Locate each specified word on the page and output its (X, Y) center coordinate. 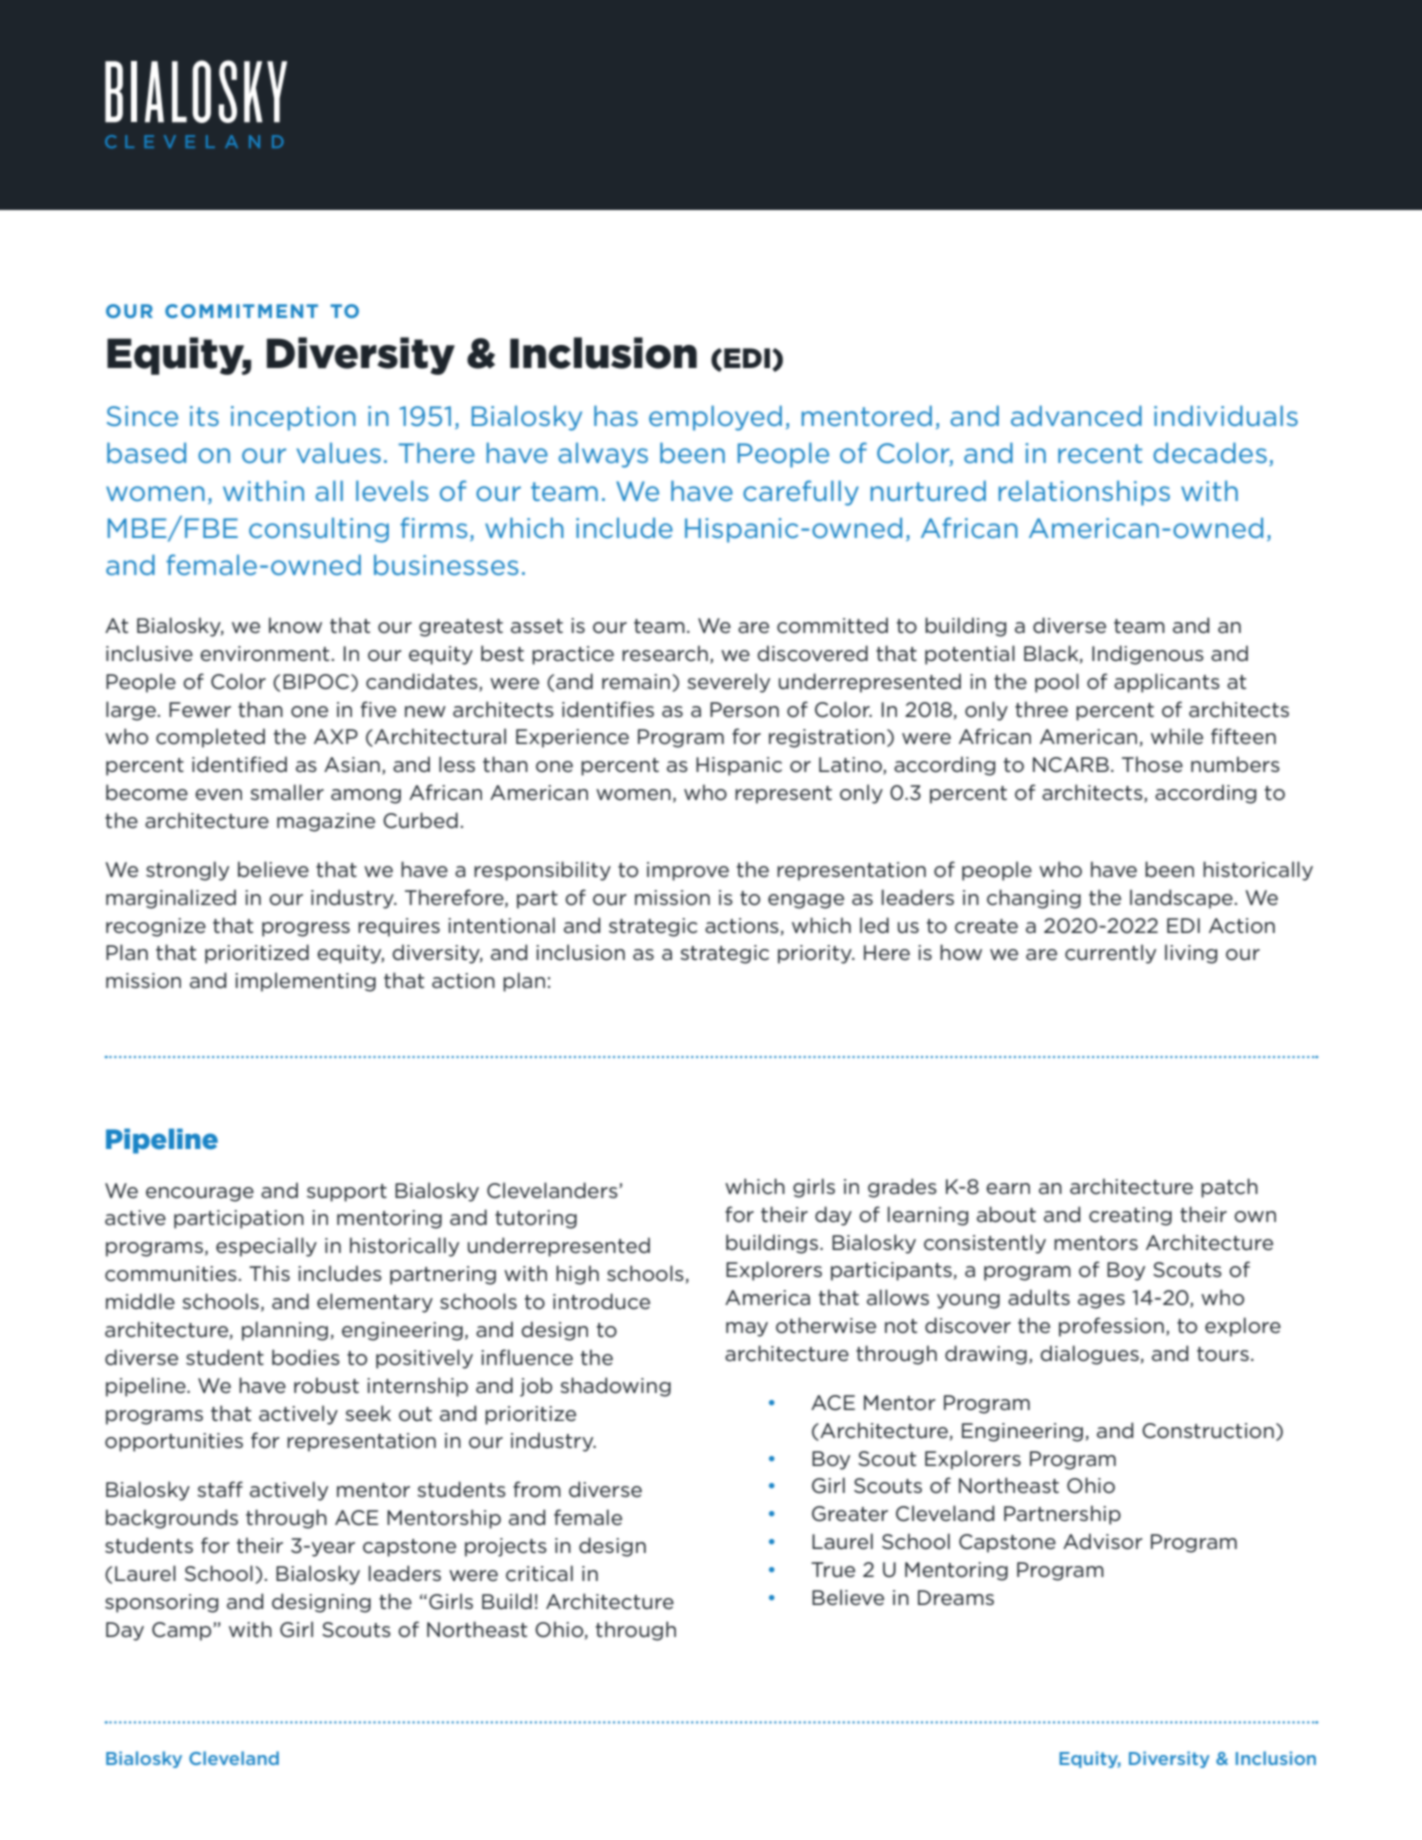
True (833, 1570)
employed (715, 418)
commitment (241, 311)
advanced (1076, 415)
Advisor (1103, 1541)
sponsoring (161, 1603)
